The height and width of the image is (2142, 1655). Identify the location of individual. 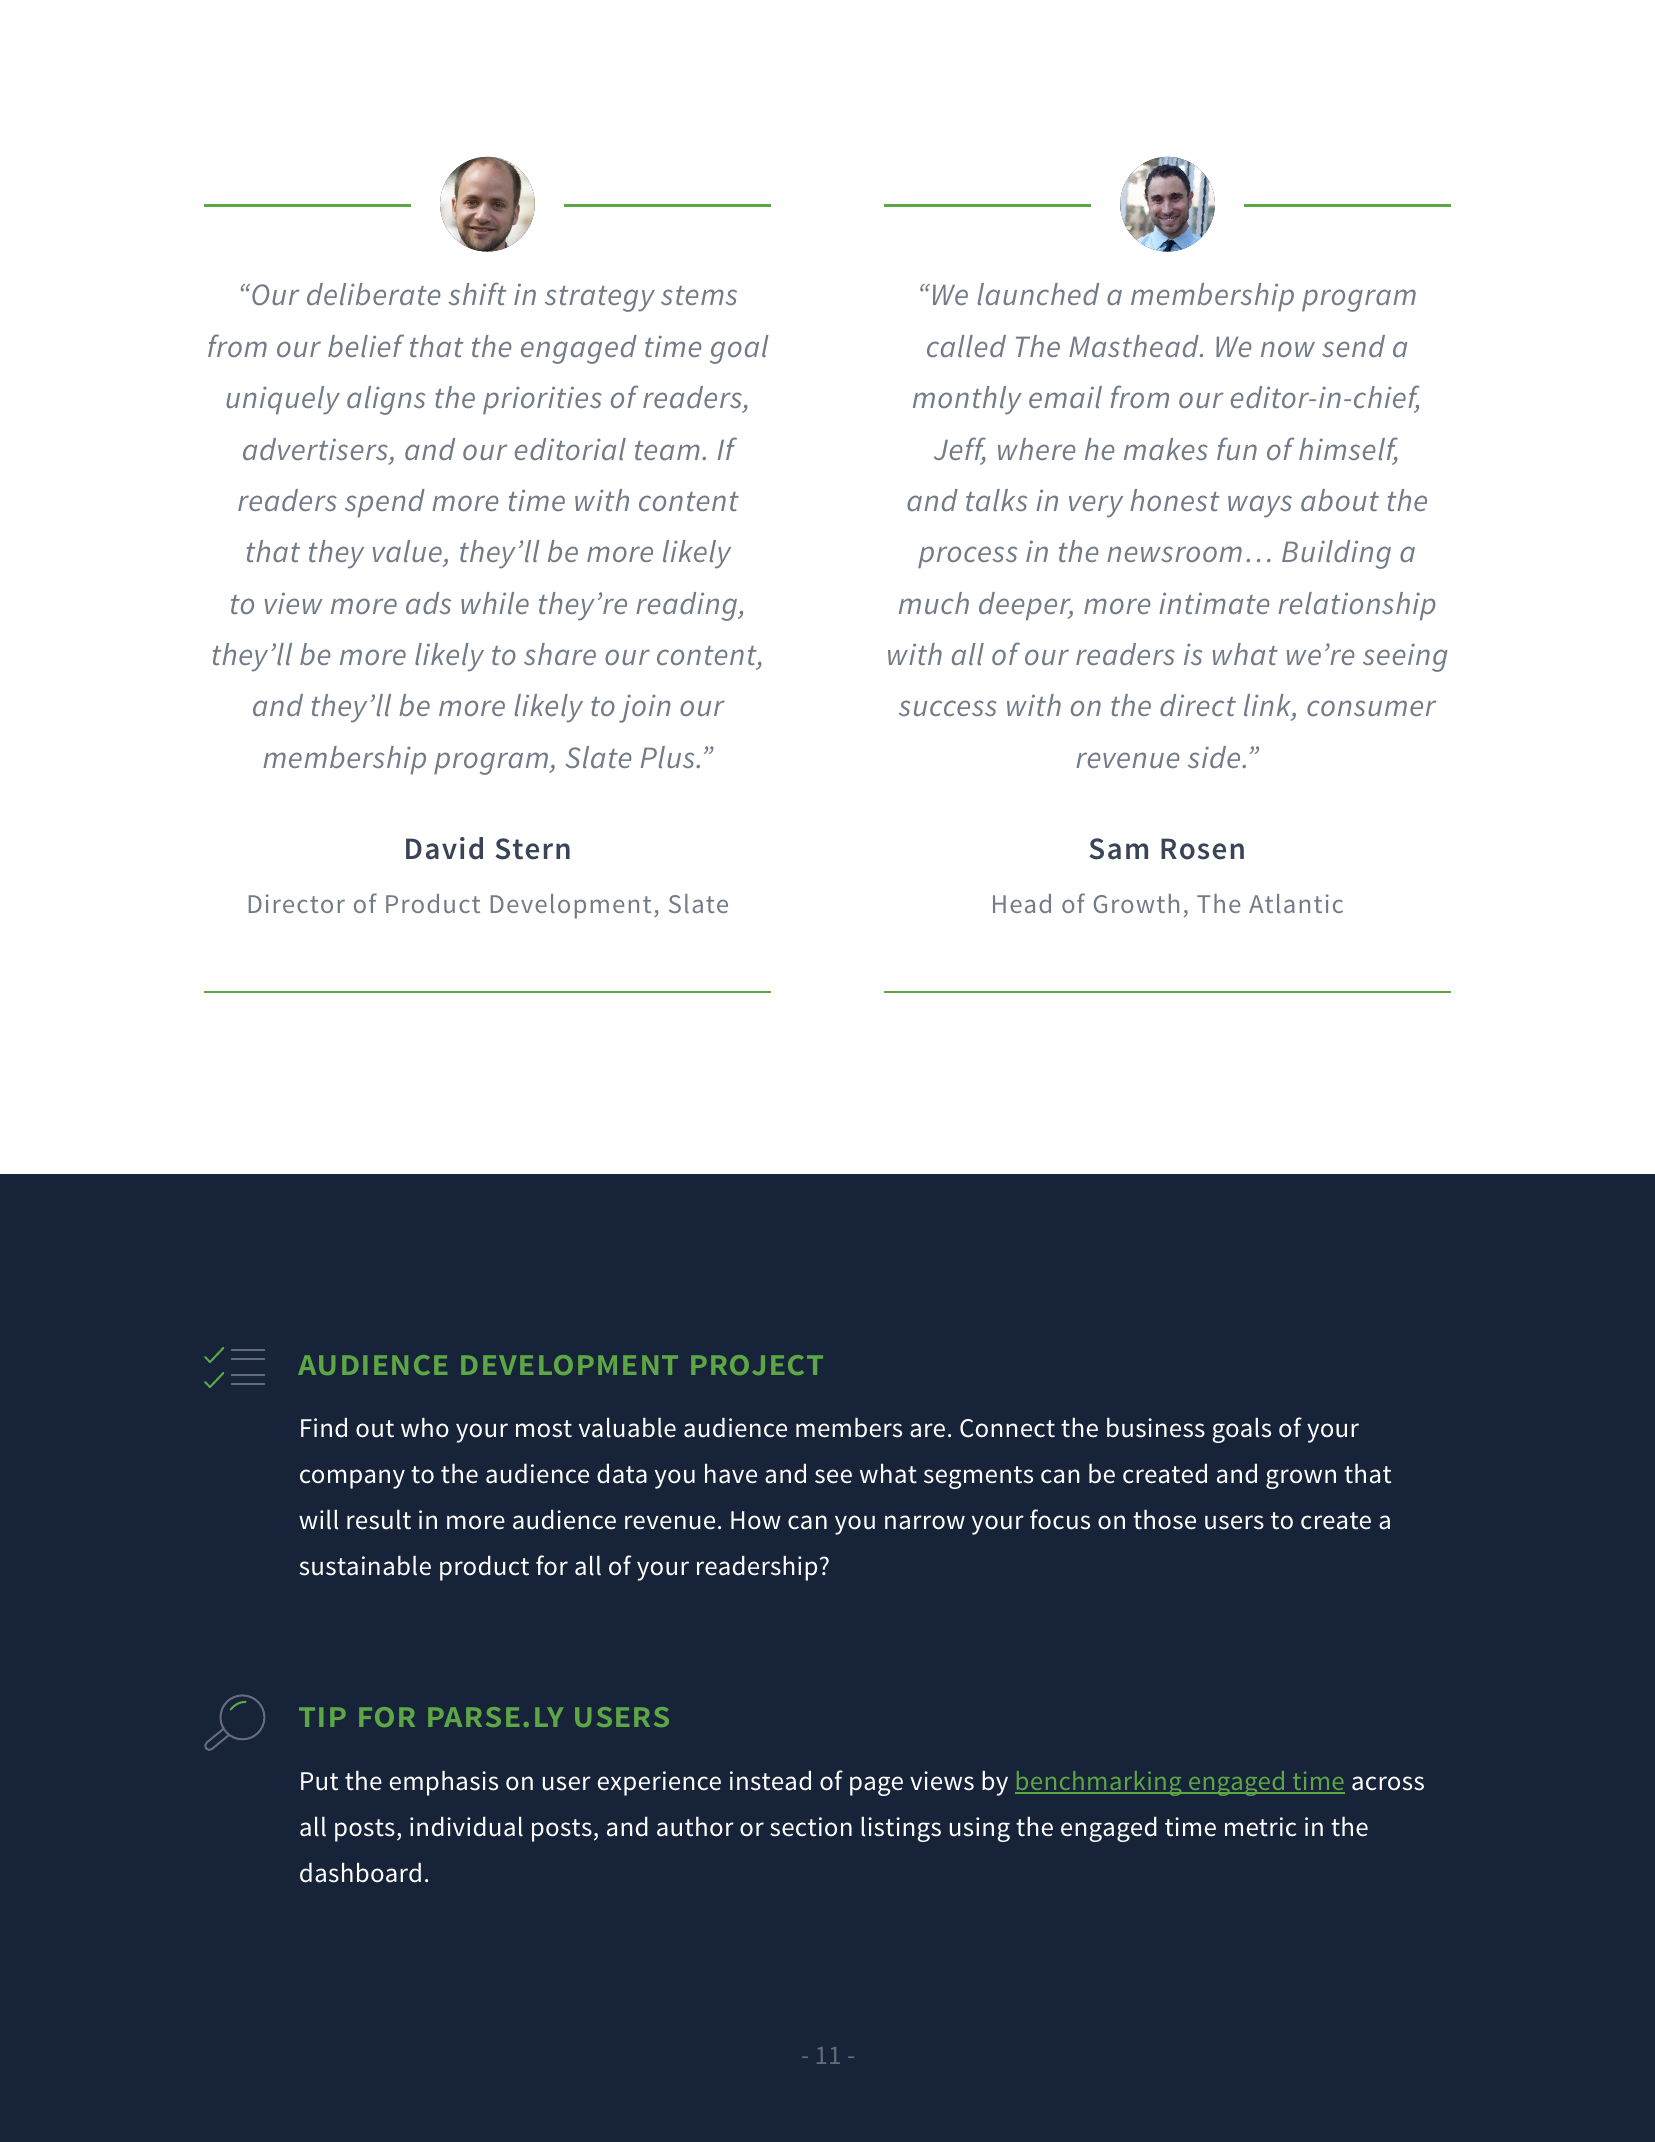
(466, 1826).
